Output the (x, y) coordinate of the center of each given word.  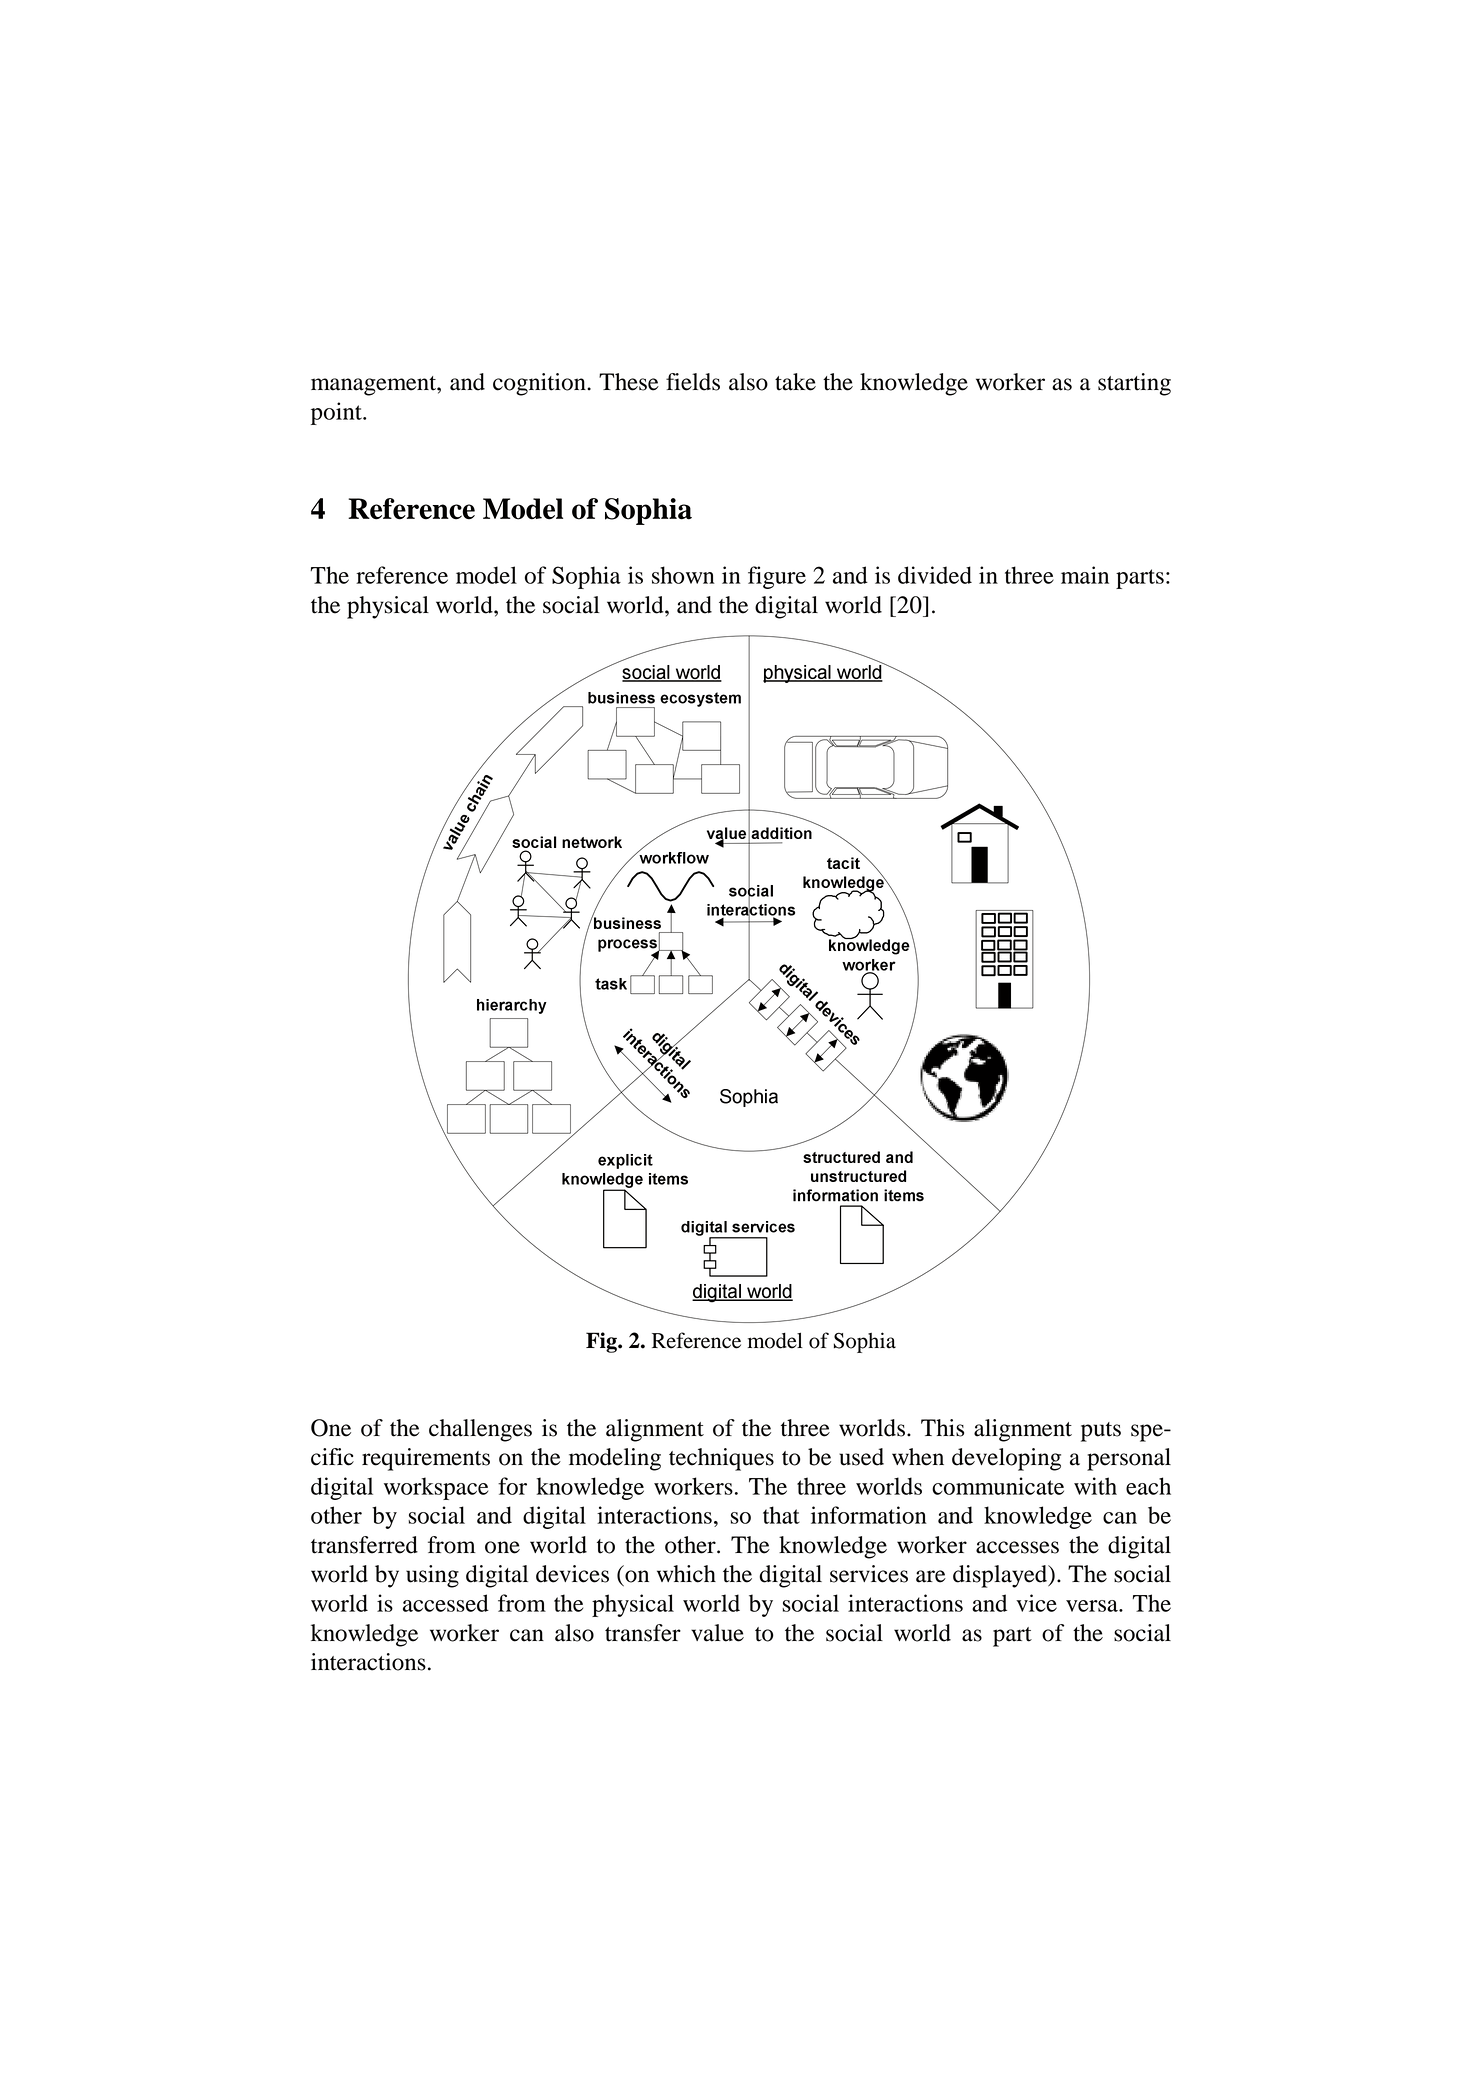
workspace (436, 1488)
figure (777, 577)
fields (693, 382)
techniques (721, 1459)
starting (1134, 384)
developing (1006, 1459)
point (337, 413)
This (942, 1428)
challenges (480, 1430)
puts (1101, 1432)
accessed (446, 1603)
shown (683, 575)
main (1085, 575)
